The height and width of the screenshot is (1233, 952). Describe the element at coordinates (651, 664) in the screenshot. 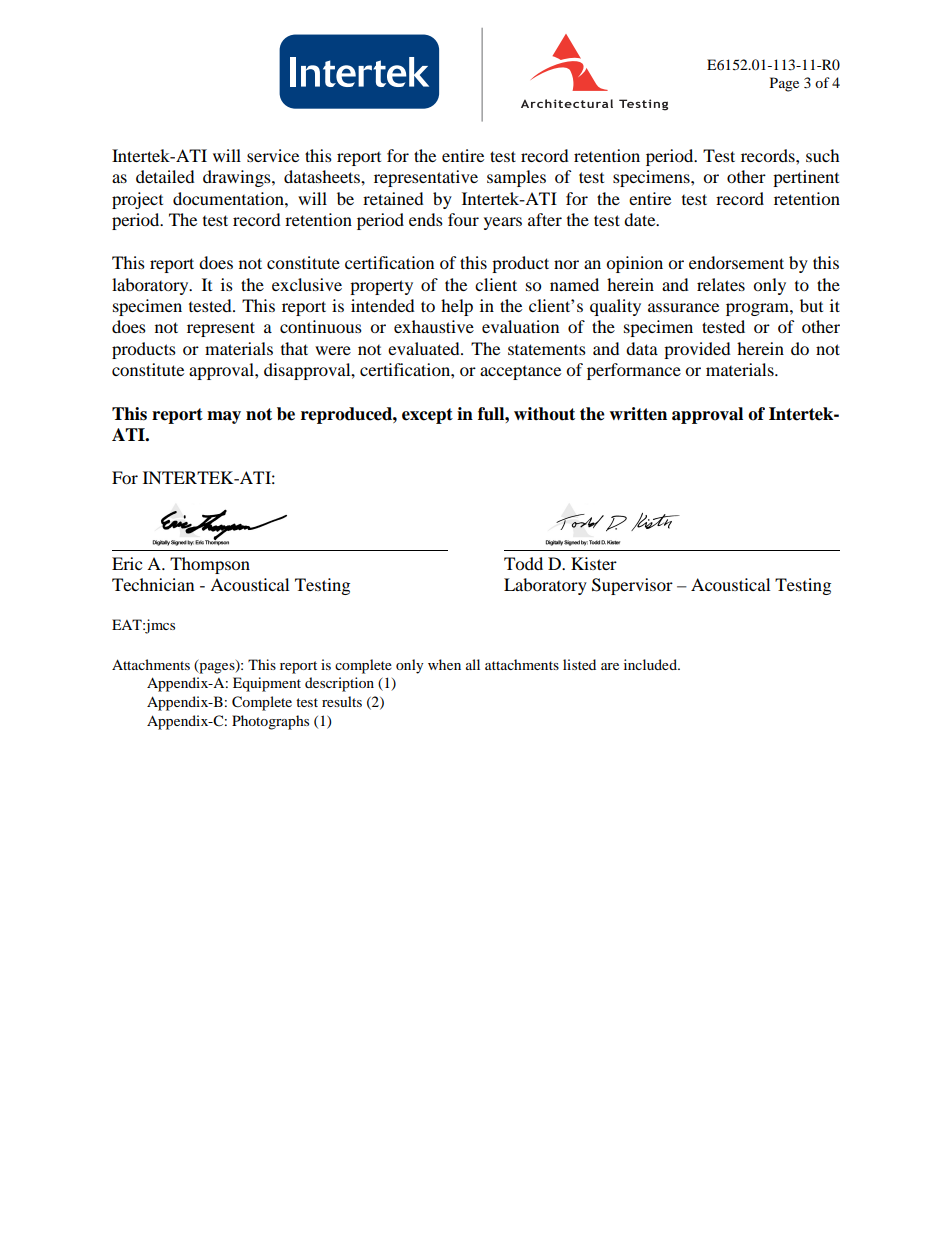

I see `included` at that location.
